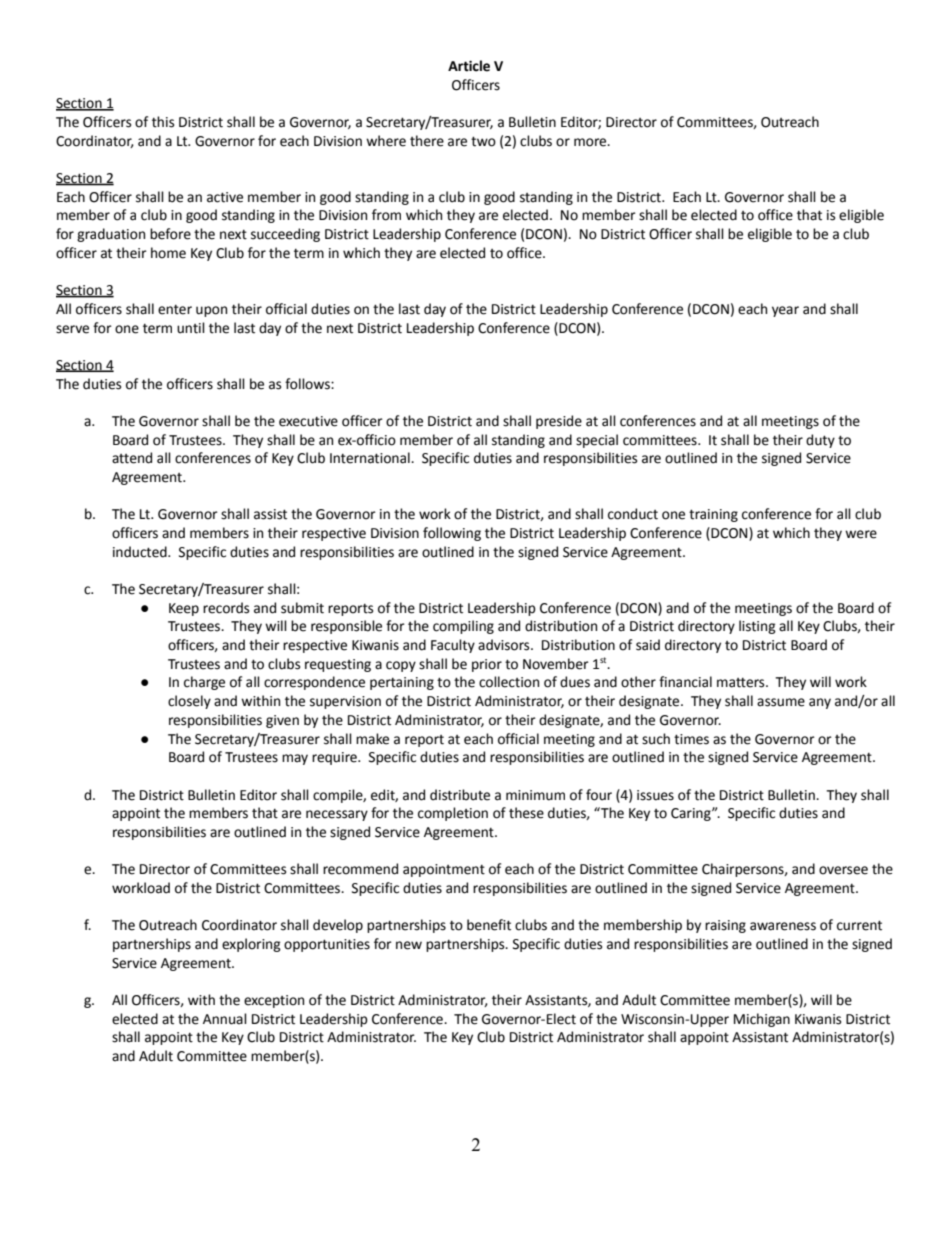 The image size is (952, 1233). Describe the element at coordinates (163, 122) in the screenshot. I see `this` at that location.
